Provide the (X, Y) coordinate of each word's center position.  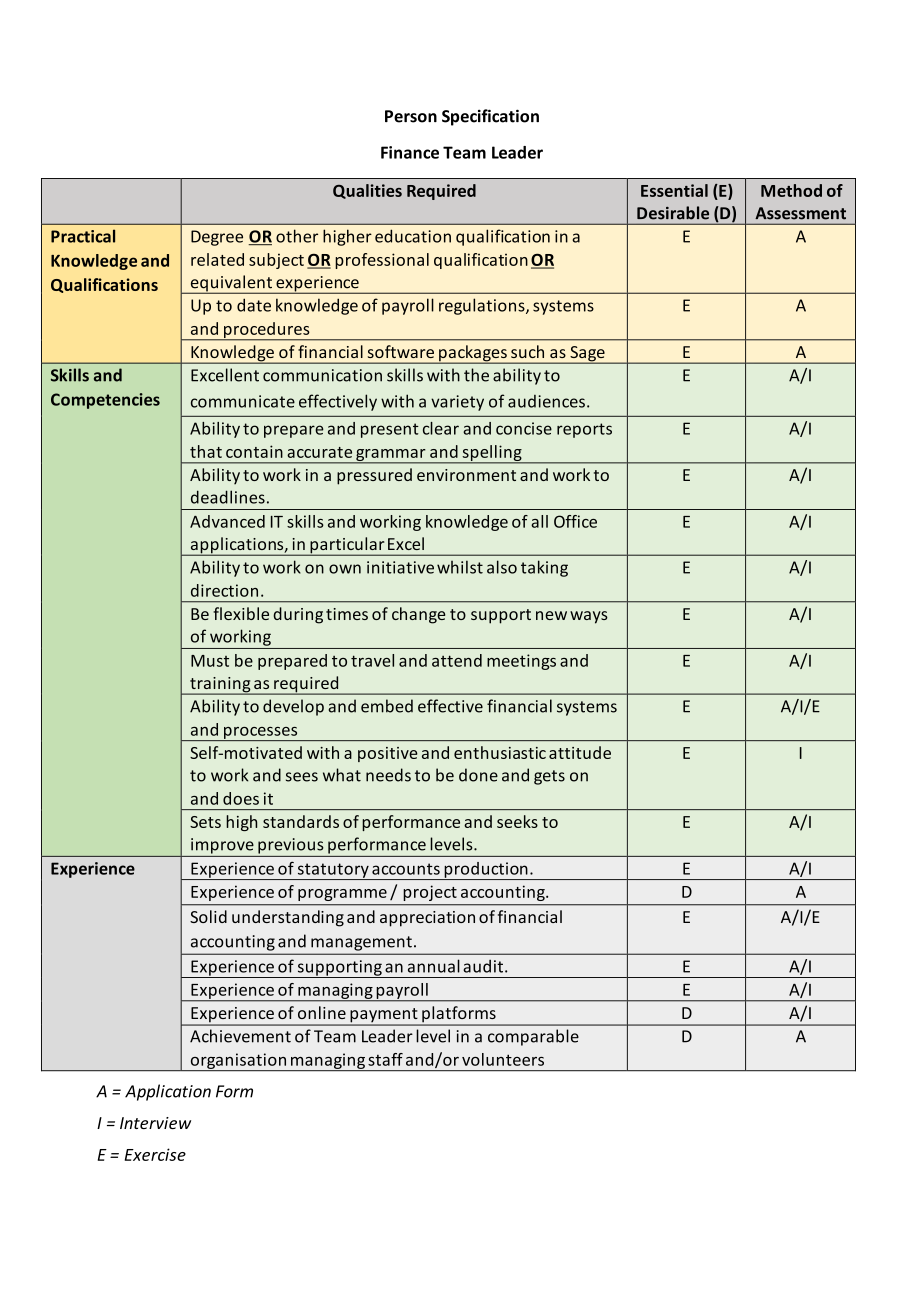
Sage (587, 355)
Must (210, 661)
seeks (517, 821)
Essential (674, 190)
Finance (410, 152)
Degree (217, 238)
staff (385, 1059)
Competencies (105, 401)
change (418, 615)
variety (457, 403)
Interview (155, 1123)
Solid (208, 916)
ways (589, 617)
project (430, 893)
